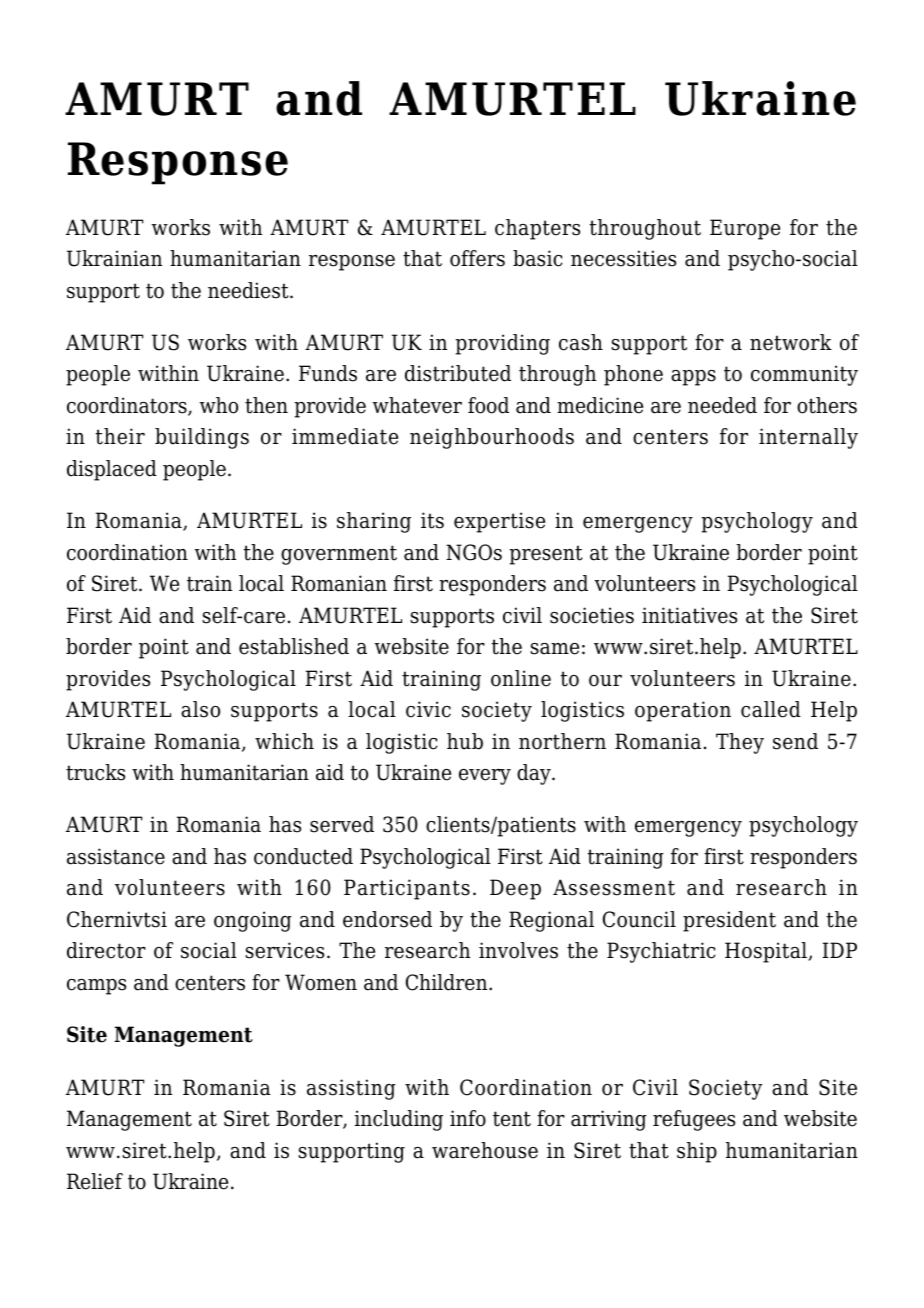 The image size is (924, 1308). What do you see at coordinates (485, 1150) in the image?
I see `warehouse` at bounding box center [485, 1150].
